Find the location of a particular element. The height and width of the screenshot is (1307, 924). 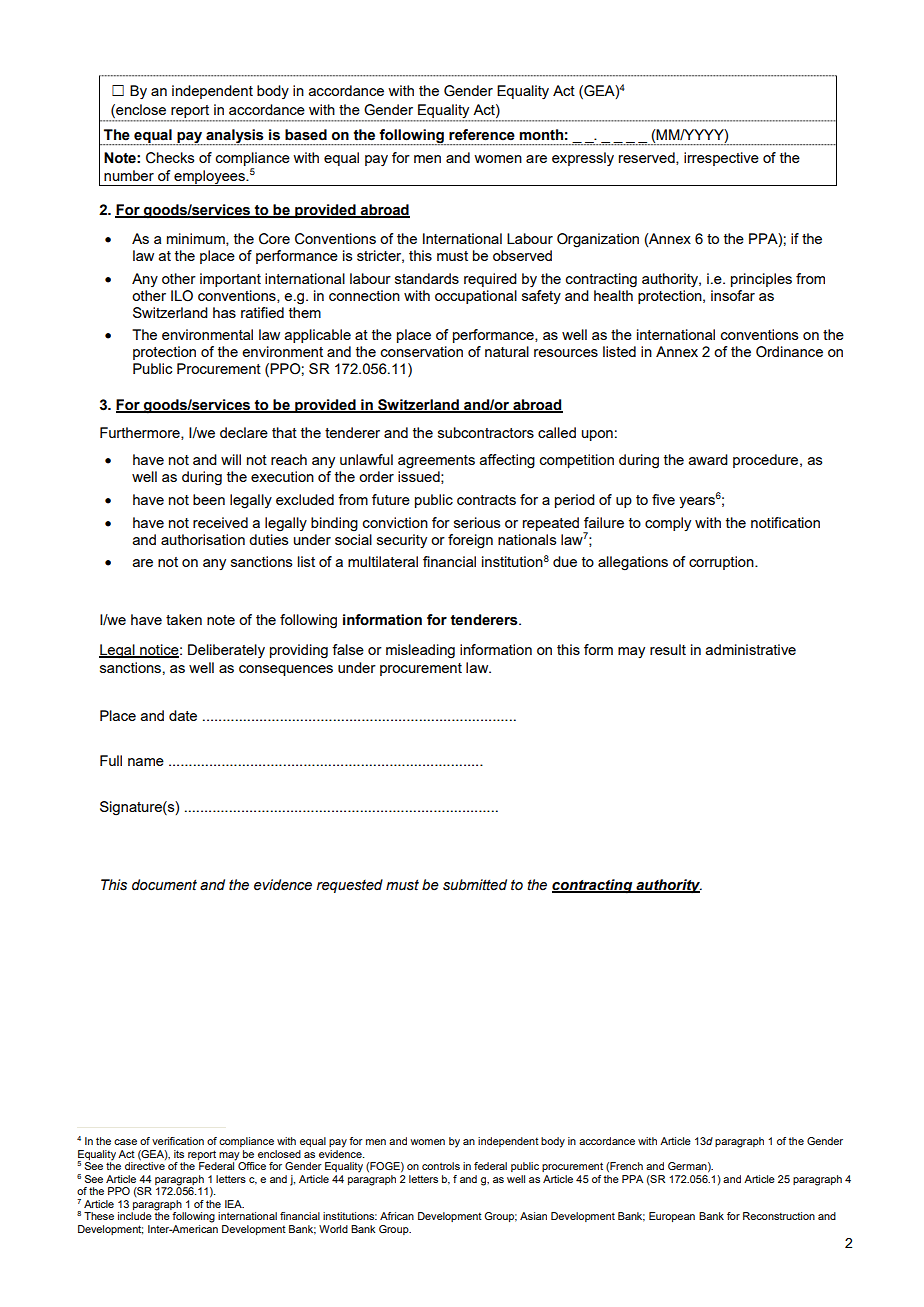

Checks is located at coordinates (170, 158).
